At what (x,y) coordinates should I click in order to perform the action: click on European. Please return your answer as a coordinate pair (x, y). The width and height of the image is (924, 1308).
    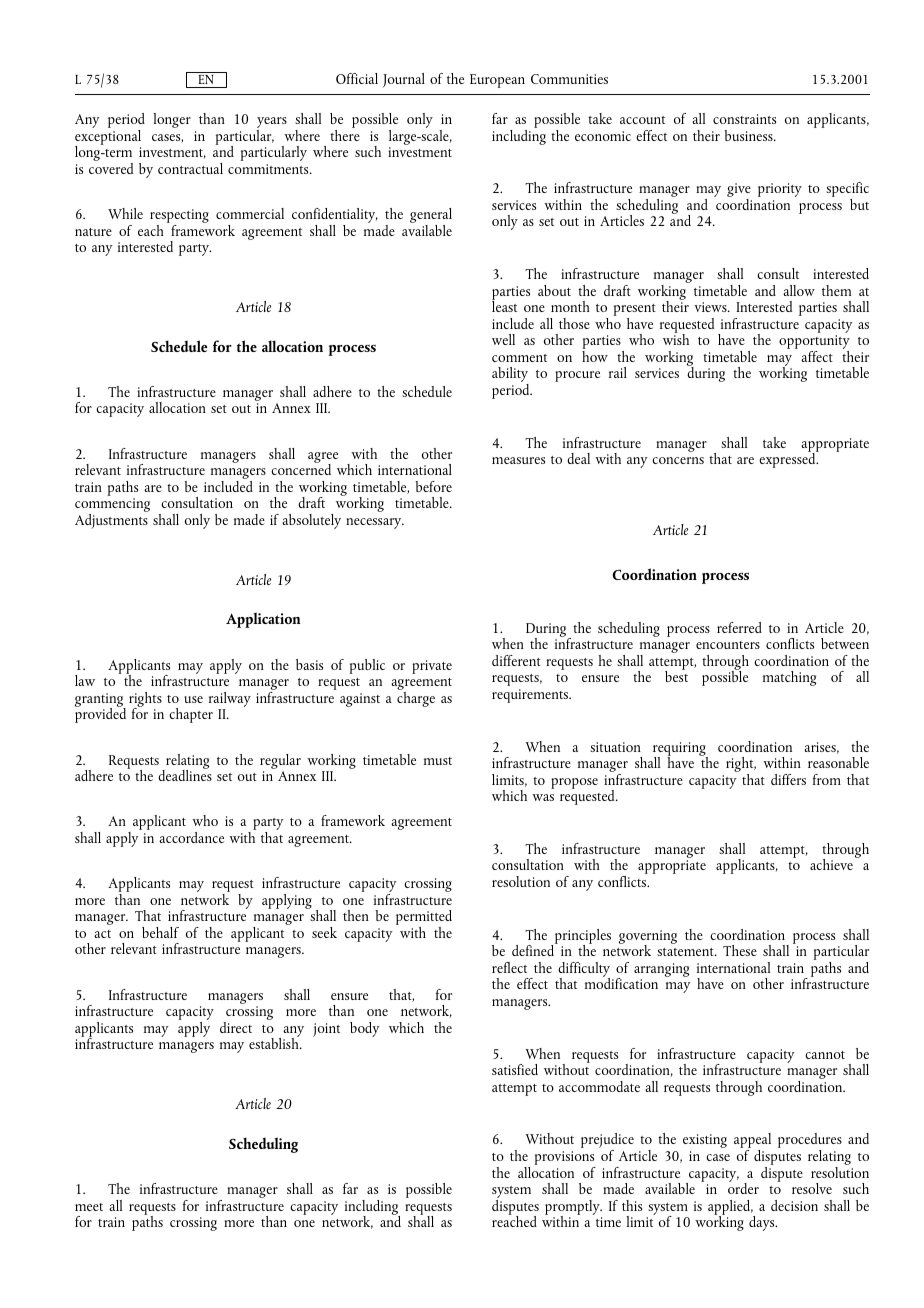
    Looking at the image, I should click on (497, 81).
